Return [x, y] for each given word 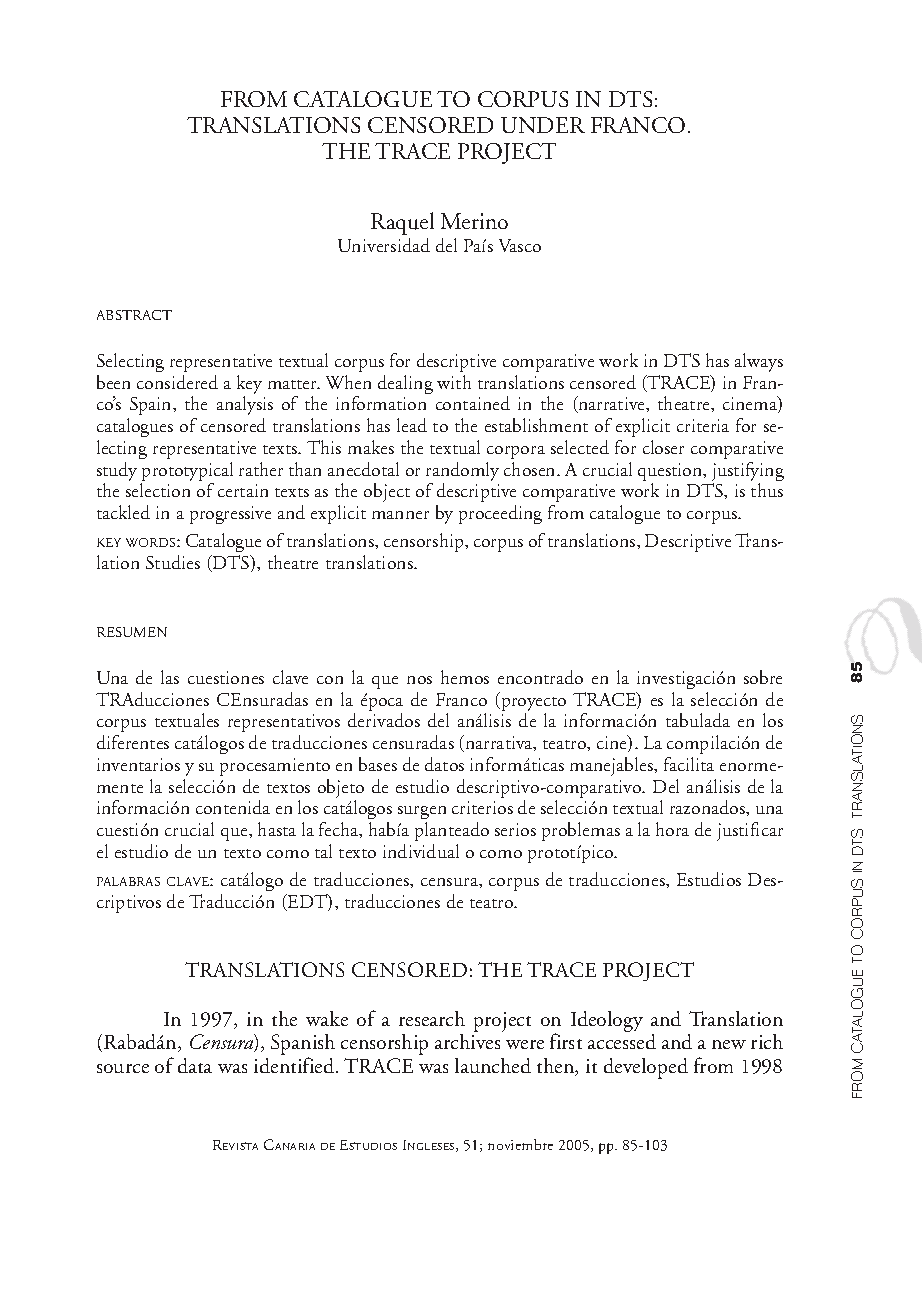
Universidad [384, 245]
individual [421, 851]
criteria [703, 425]
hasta [277, 829]
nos [419, 680]
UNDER [543, 125]
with [454, 382]
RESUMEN [132, 632]
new [729, 1044]
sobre [763, 677]
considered [177, 382]
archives [467, 1041]
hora [672, 829]
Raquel [402, 223]
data [195, 1065]
